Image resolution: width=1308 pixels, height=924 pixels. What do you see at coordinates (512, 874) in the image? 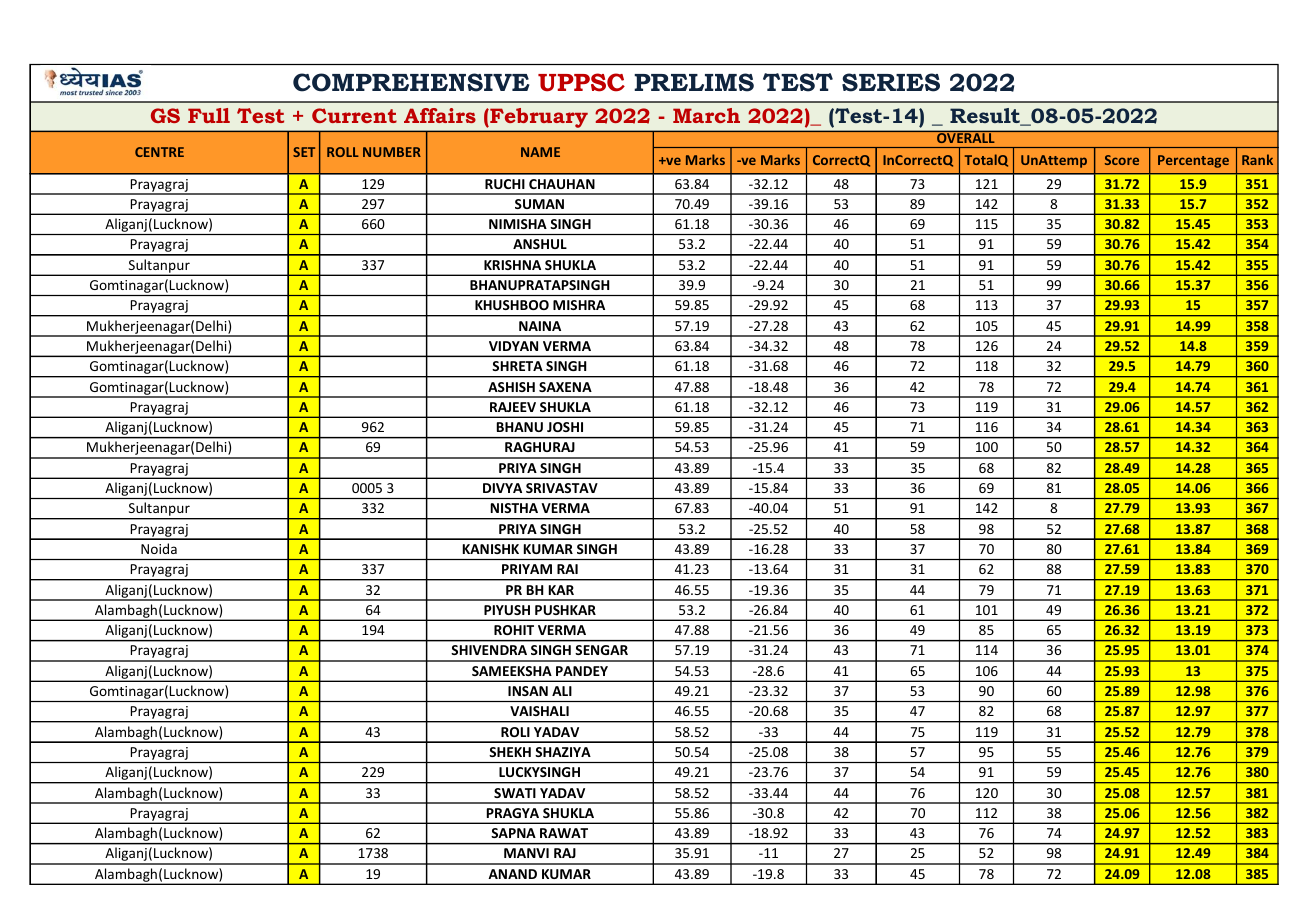
I see `ANAND` at bounding box center [512, 874].
